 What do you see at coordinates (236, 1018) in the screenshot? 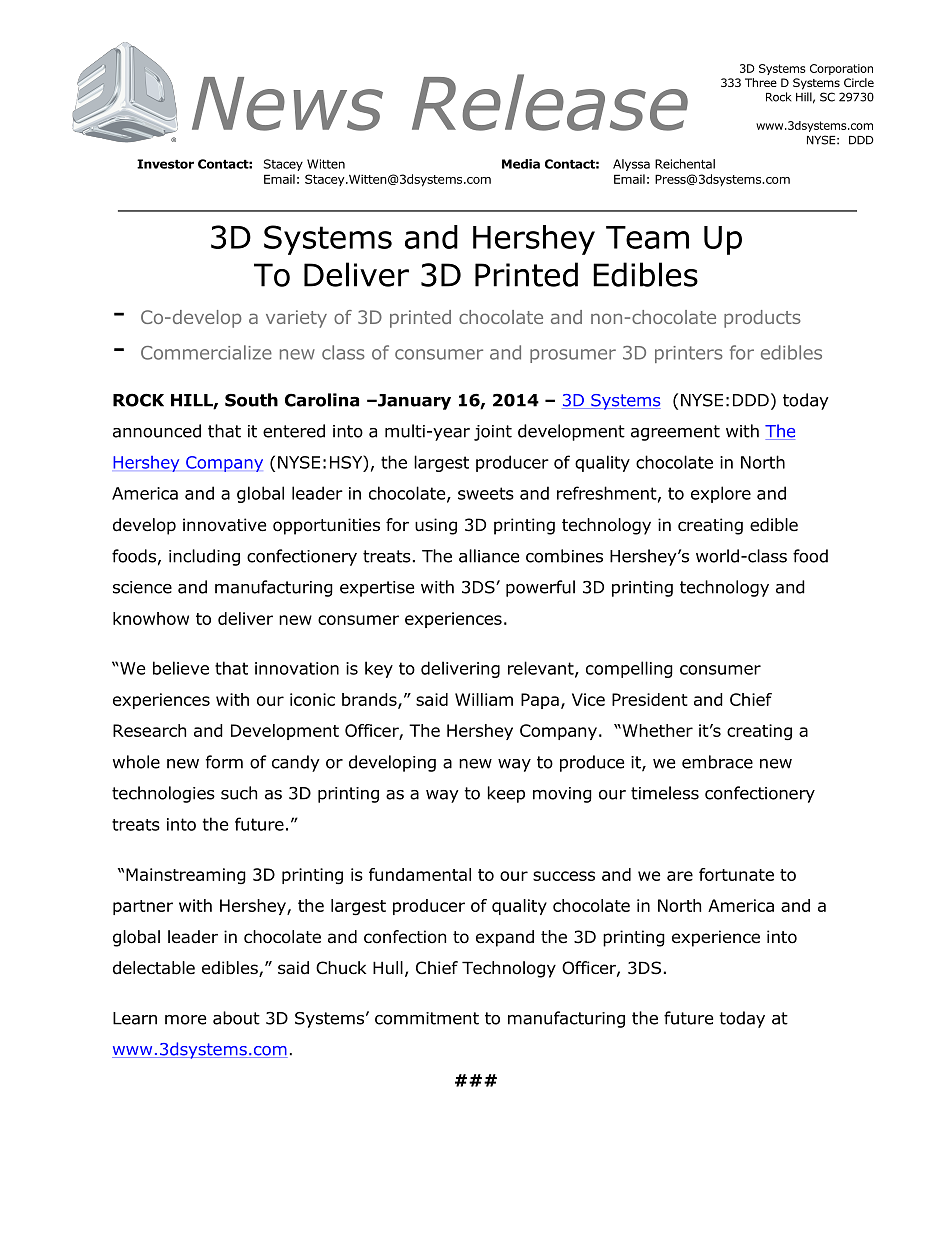
I see `about` at bounding box center [236, 1018].
